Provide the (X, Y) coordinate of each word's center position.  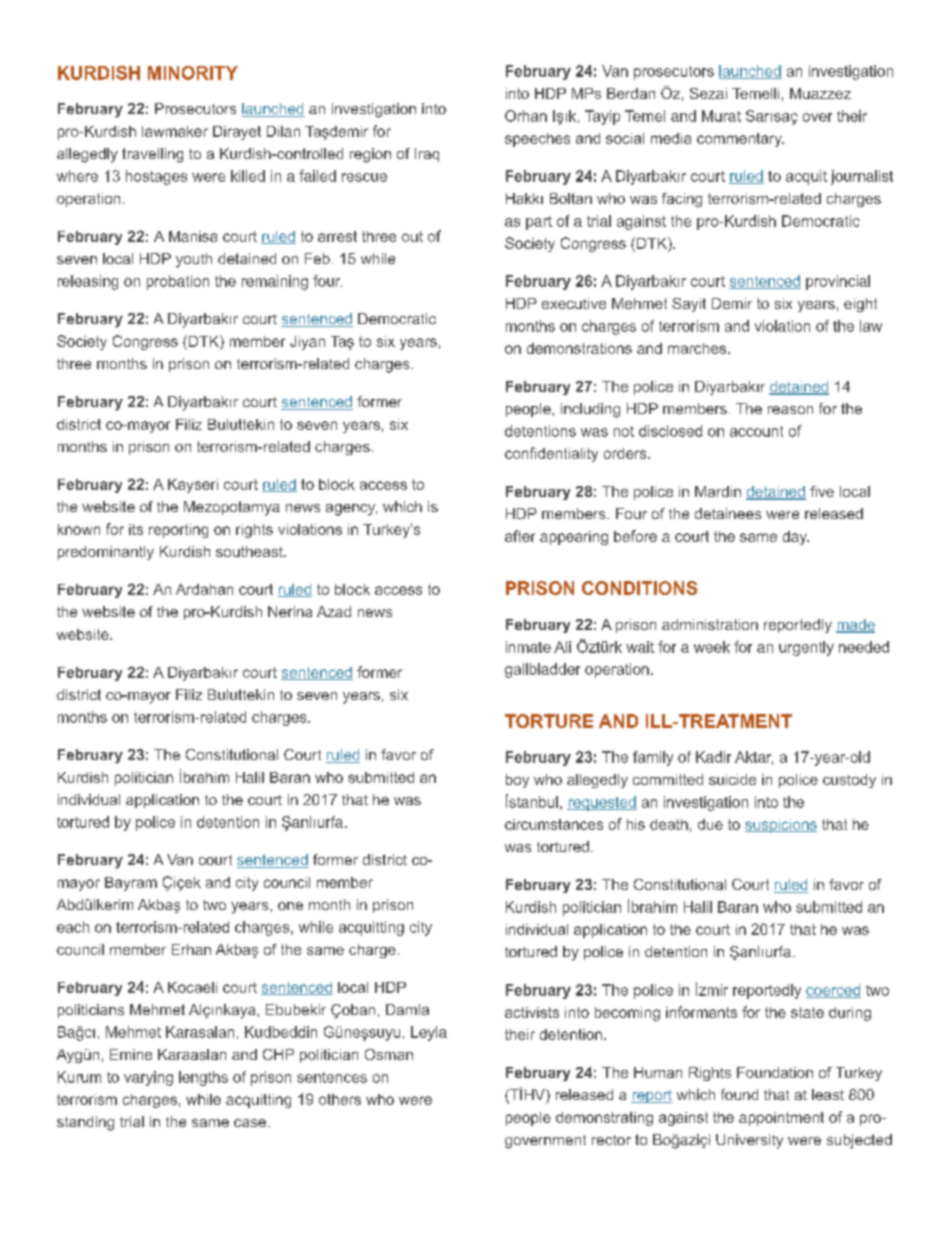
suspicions (781, 826)
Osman (389, 1054)
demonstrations (579, 348)
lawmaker (175, 131)
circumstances (554, 824)
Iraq (427, 155)
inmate (528, 647)
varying (148, 1078)
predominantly (106, 553)
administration (710, 624)
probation (178, 282)
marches (697, 348)
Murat (721, 116)
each (73, 927)
